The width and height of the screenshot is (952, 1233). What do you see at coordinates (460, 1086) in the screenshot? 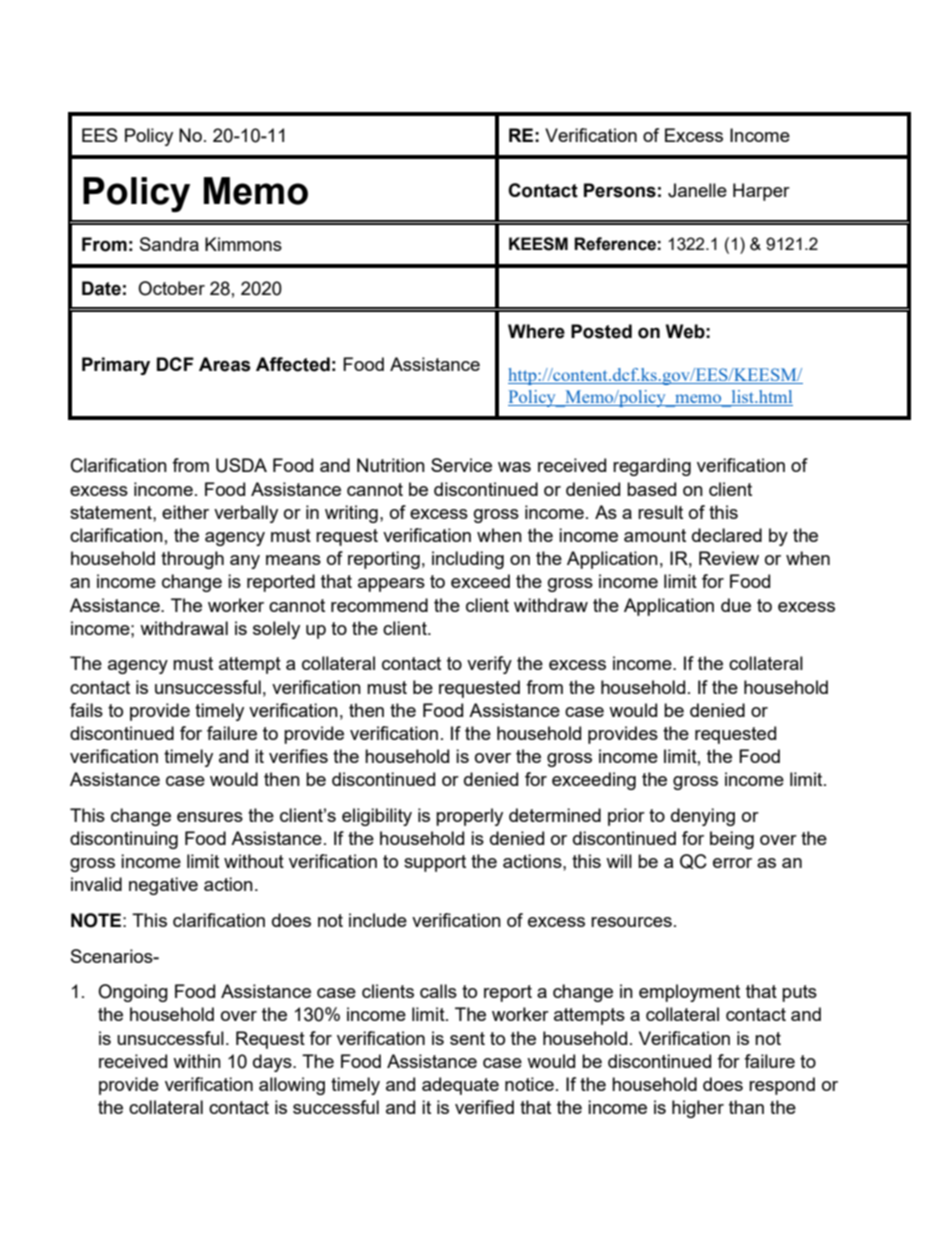
I see `adequate` at bounding box center [460, 1086].
